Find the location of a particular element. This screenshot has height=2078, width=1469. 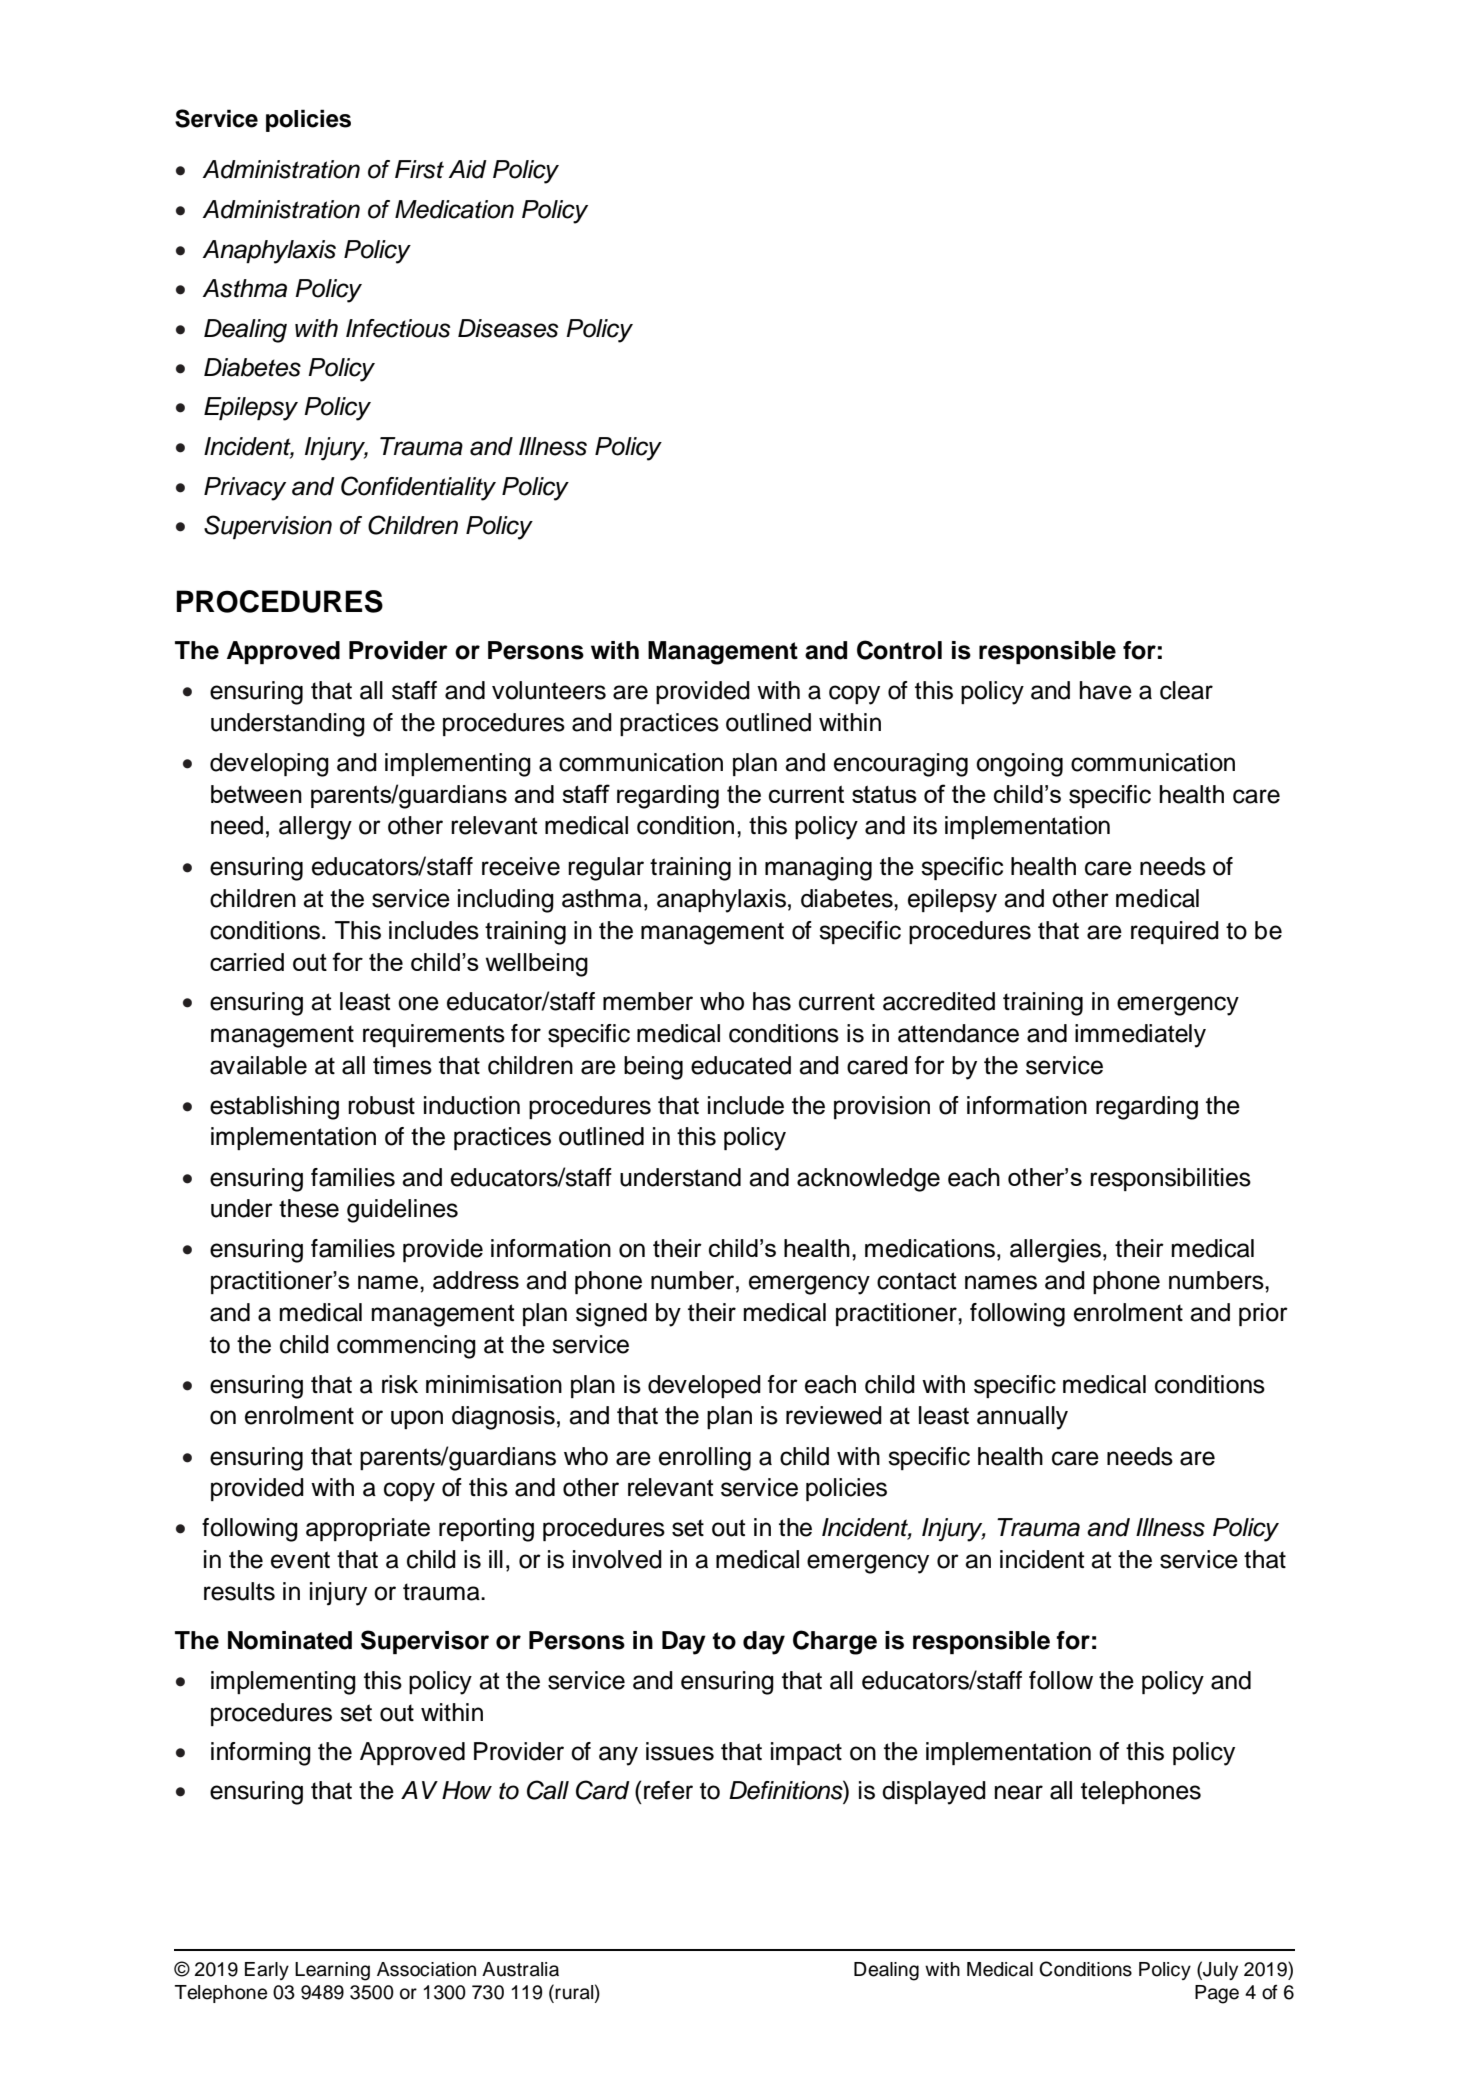

Diseases is located at coordinates (508, 328).
